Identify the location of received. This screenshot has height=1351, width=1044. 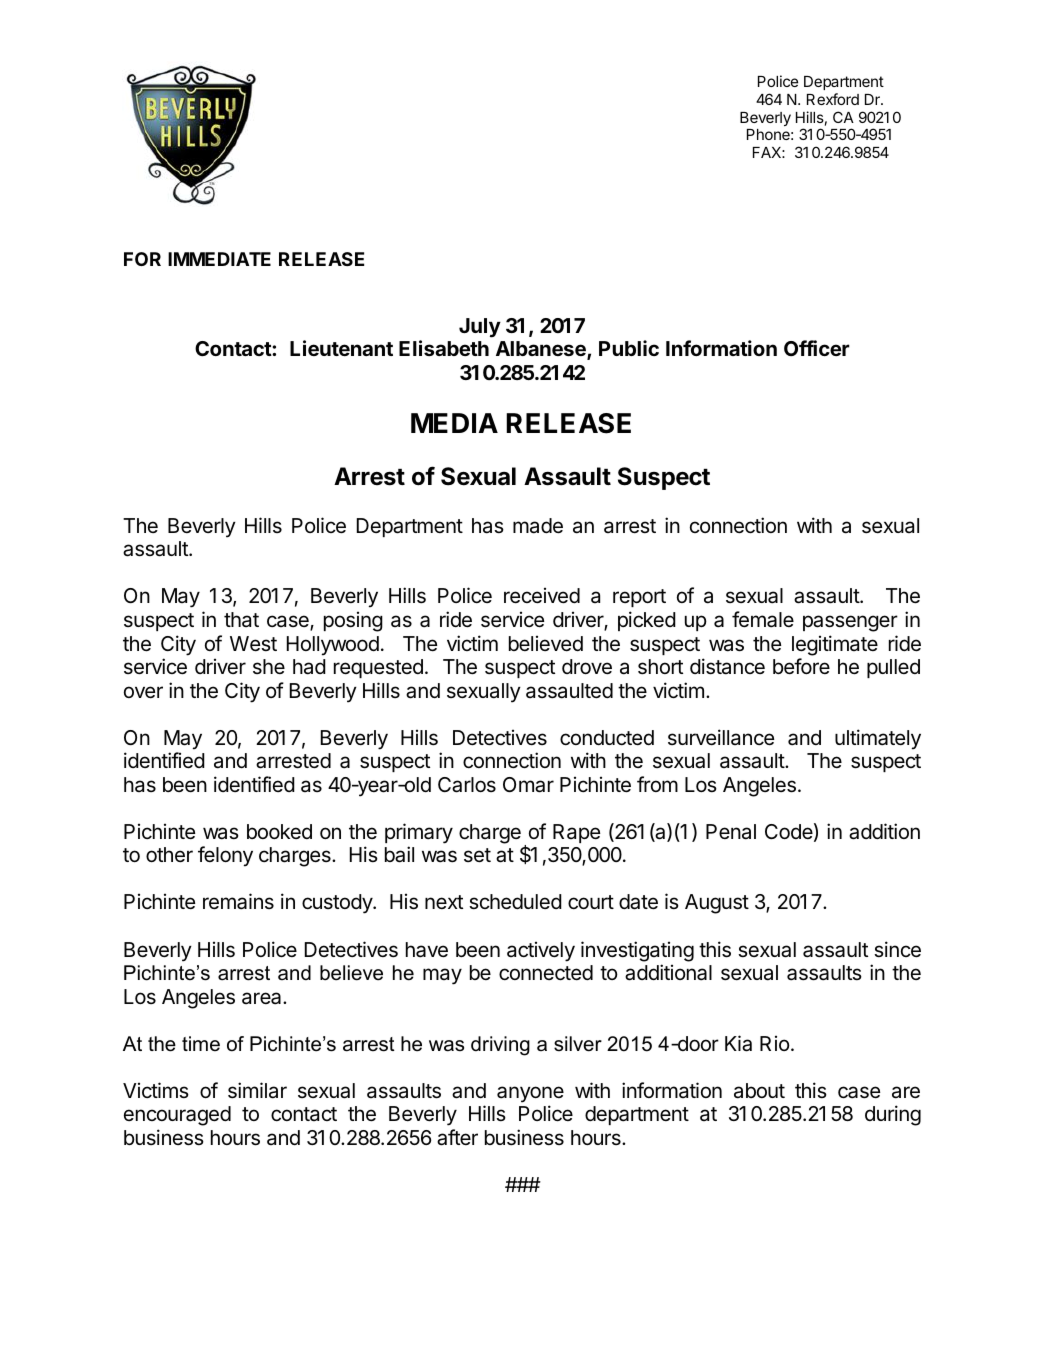
(542, 595).
